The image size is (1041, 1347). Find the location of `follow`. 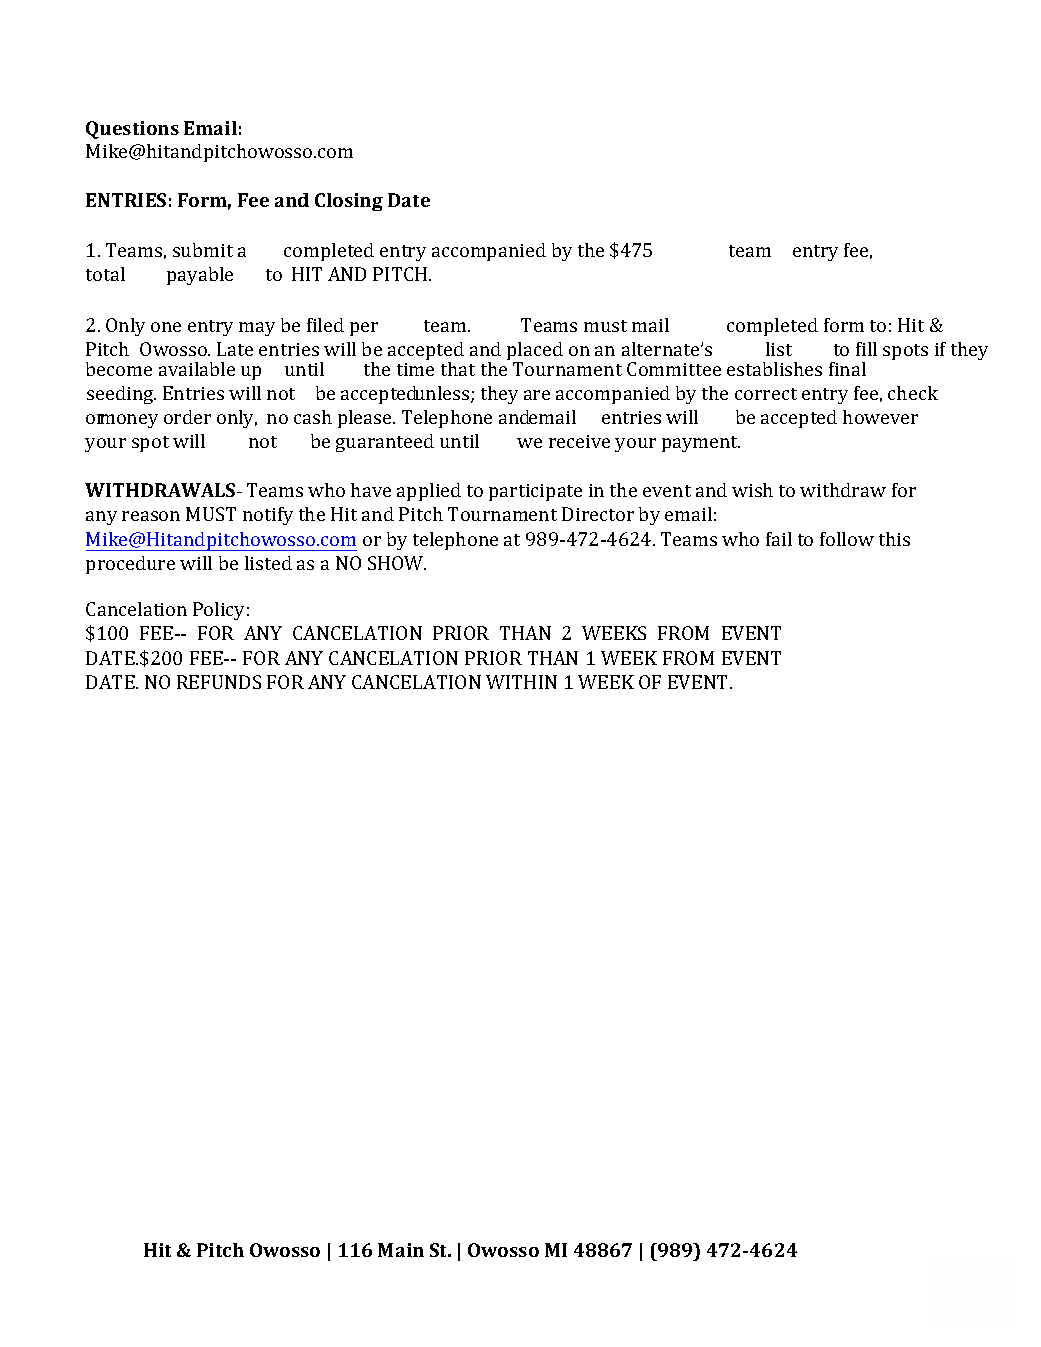

follow is located at coordinates (847, 539).
